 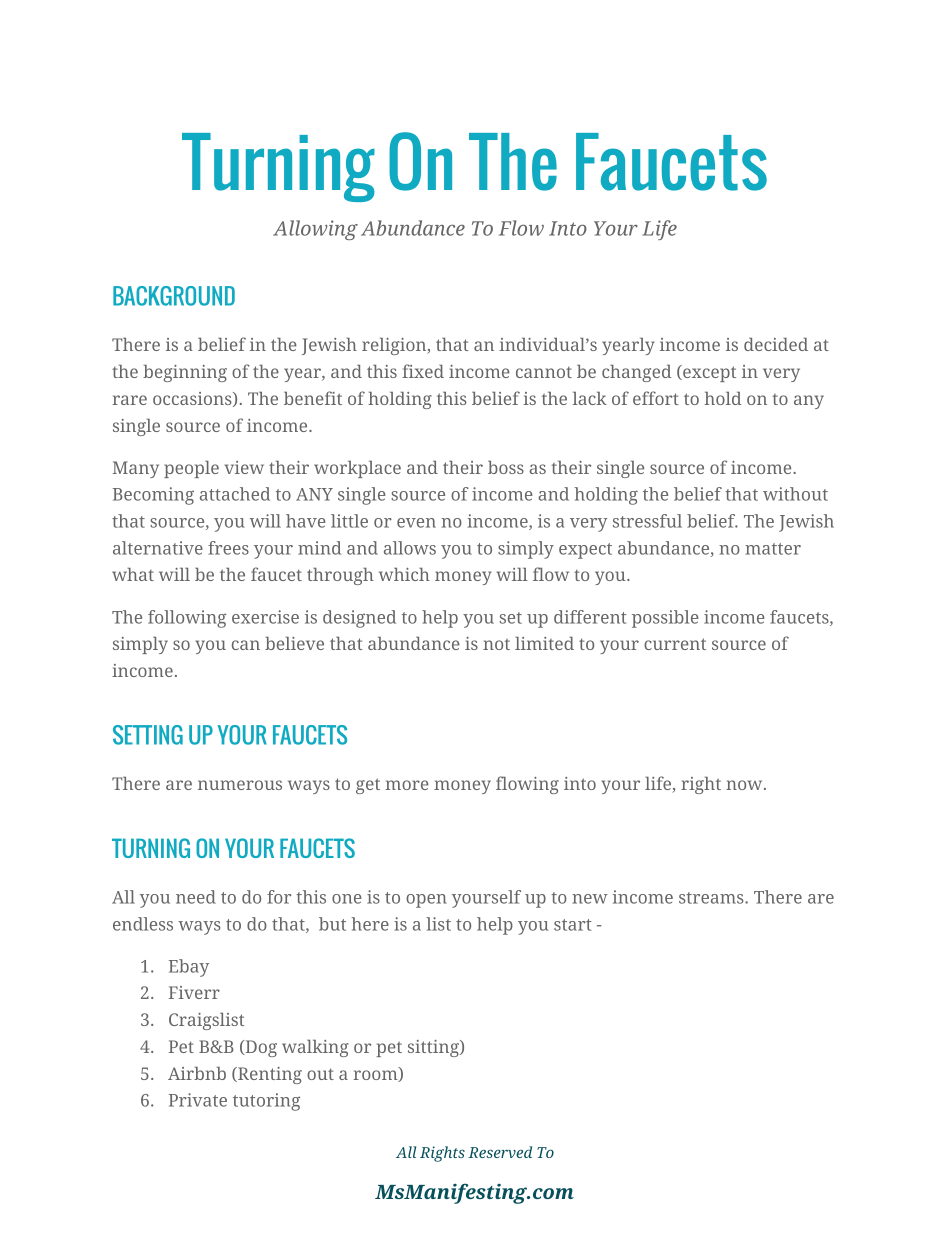 I want to click on Private, so click(x=198, y=1100).
